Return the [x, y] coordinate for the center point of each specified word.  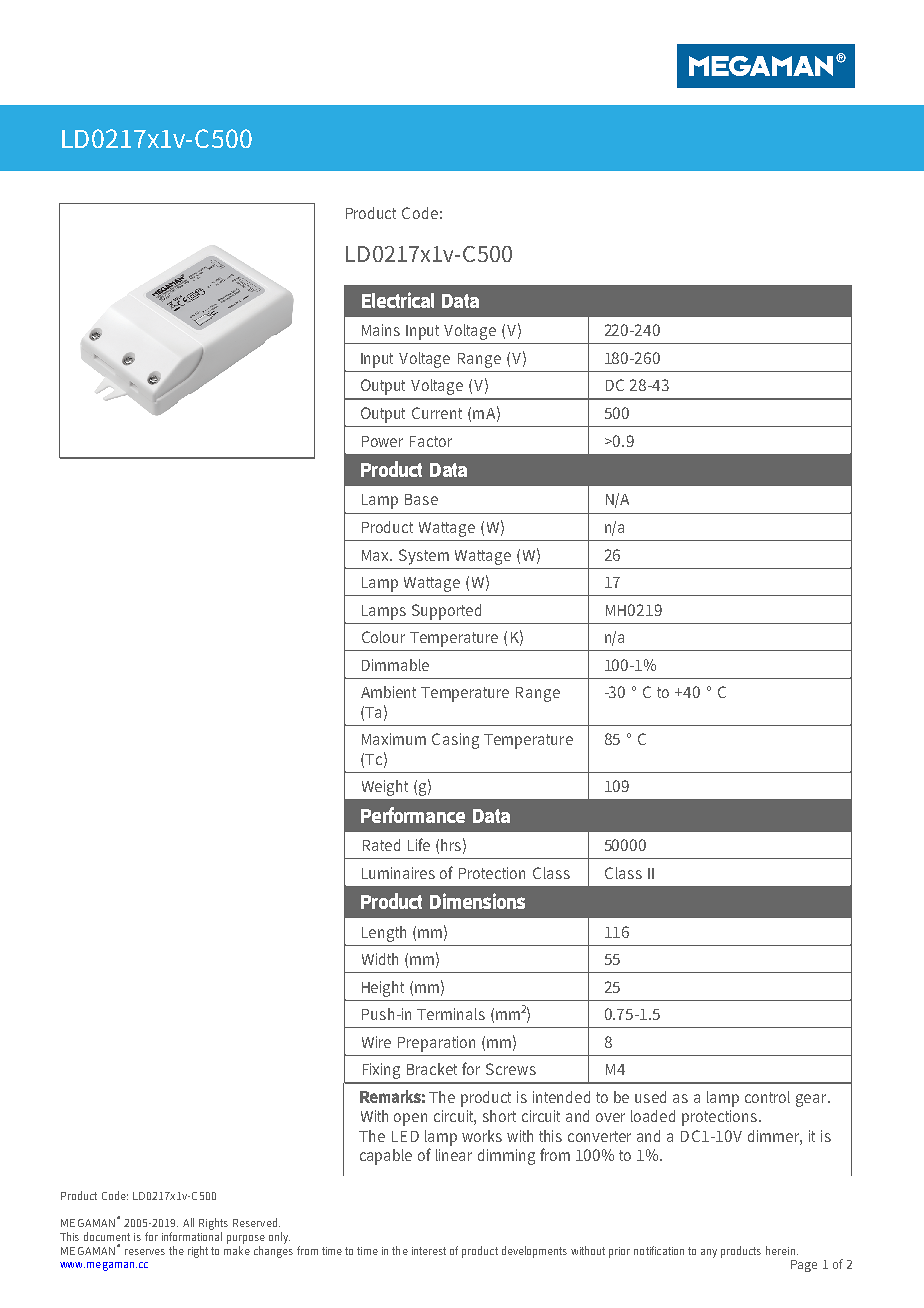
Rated [381, 845]
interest [429, 1251]
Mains [381, 330]
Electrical [398, 300]
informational [192, 1236]
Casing [455, 741]
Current [437, 413]
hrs [451, 845]
